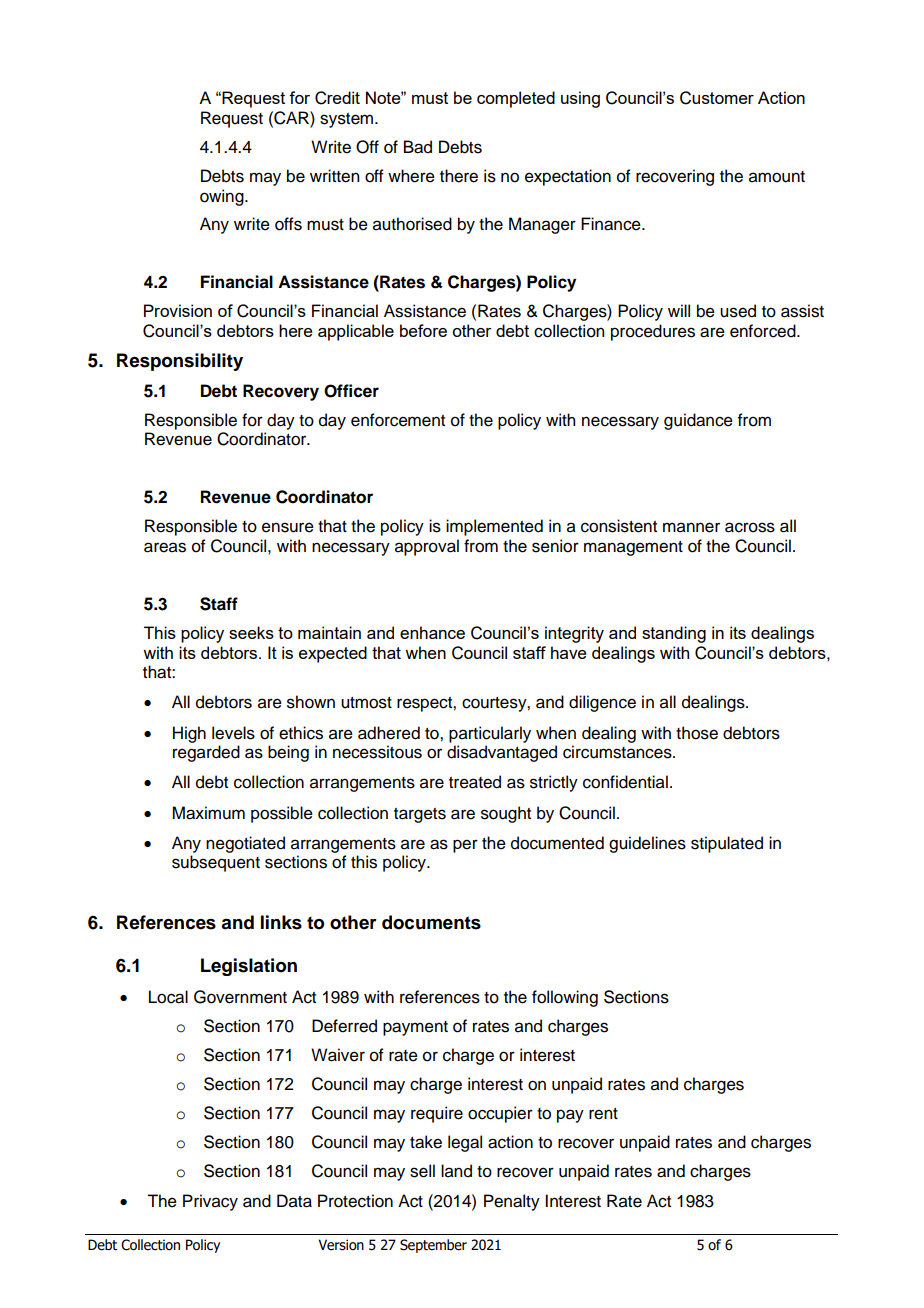 This screenshot has height=1308, width=924. I want to click on enhance, so click(432, 632).
